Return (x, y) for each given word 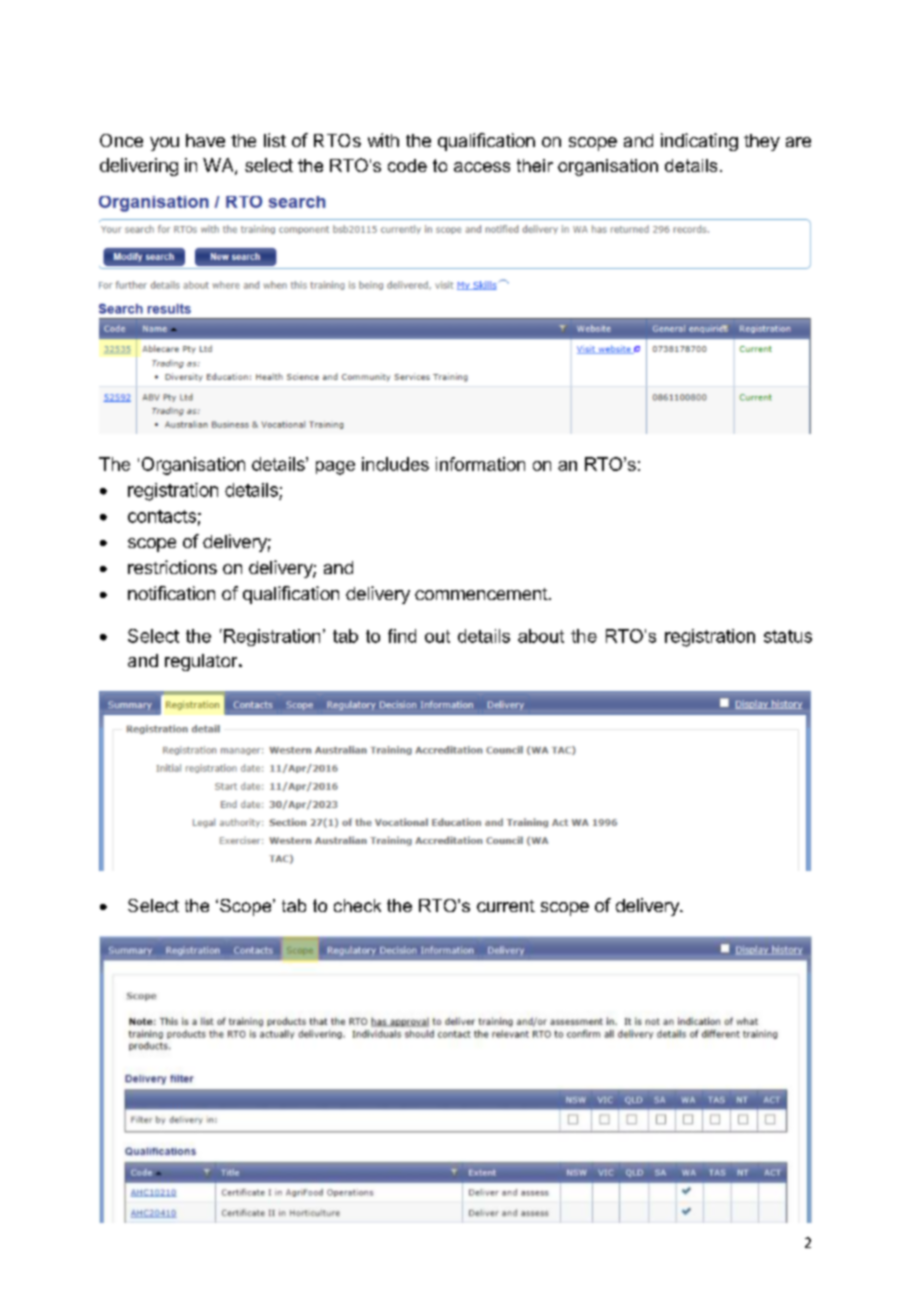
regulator (201, 662)
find (402, 636)
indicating (699, 142)
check (357, 905)
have (205, 140)
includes (395, 464)
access (482, 167)
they (762, 142)
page (335, 468)
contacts (162, 516)
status (788, 636)
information (480, 464)
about (541, 636)
